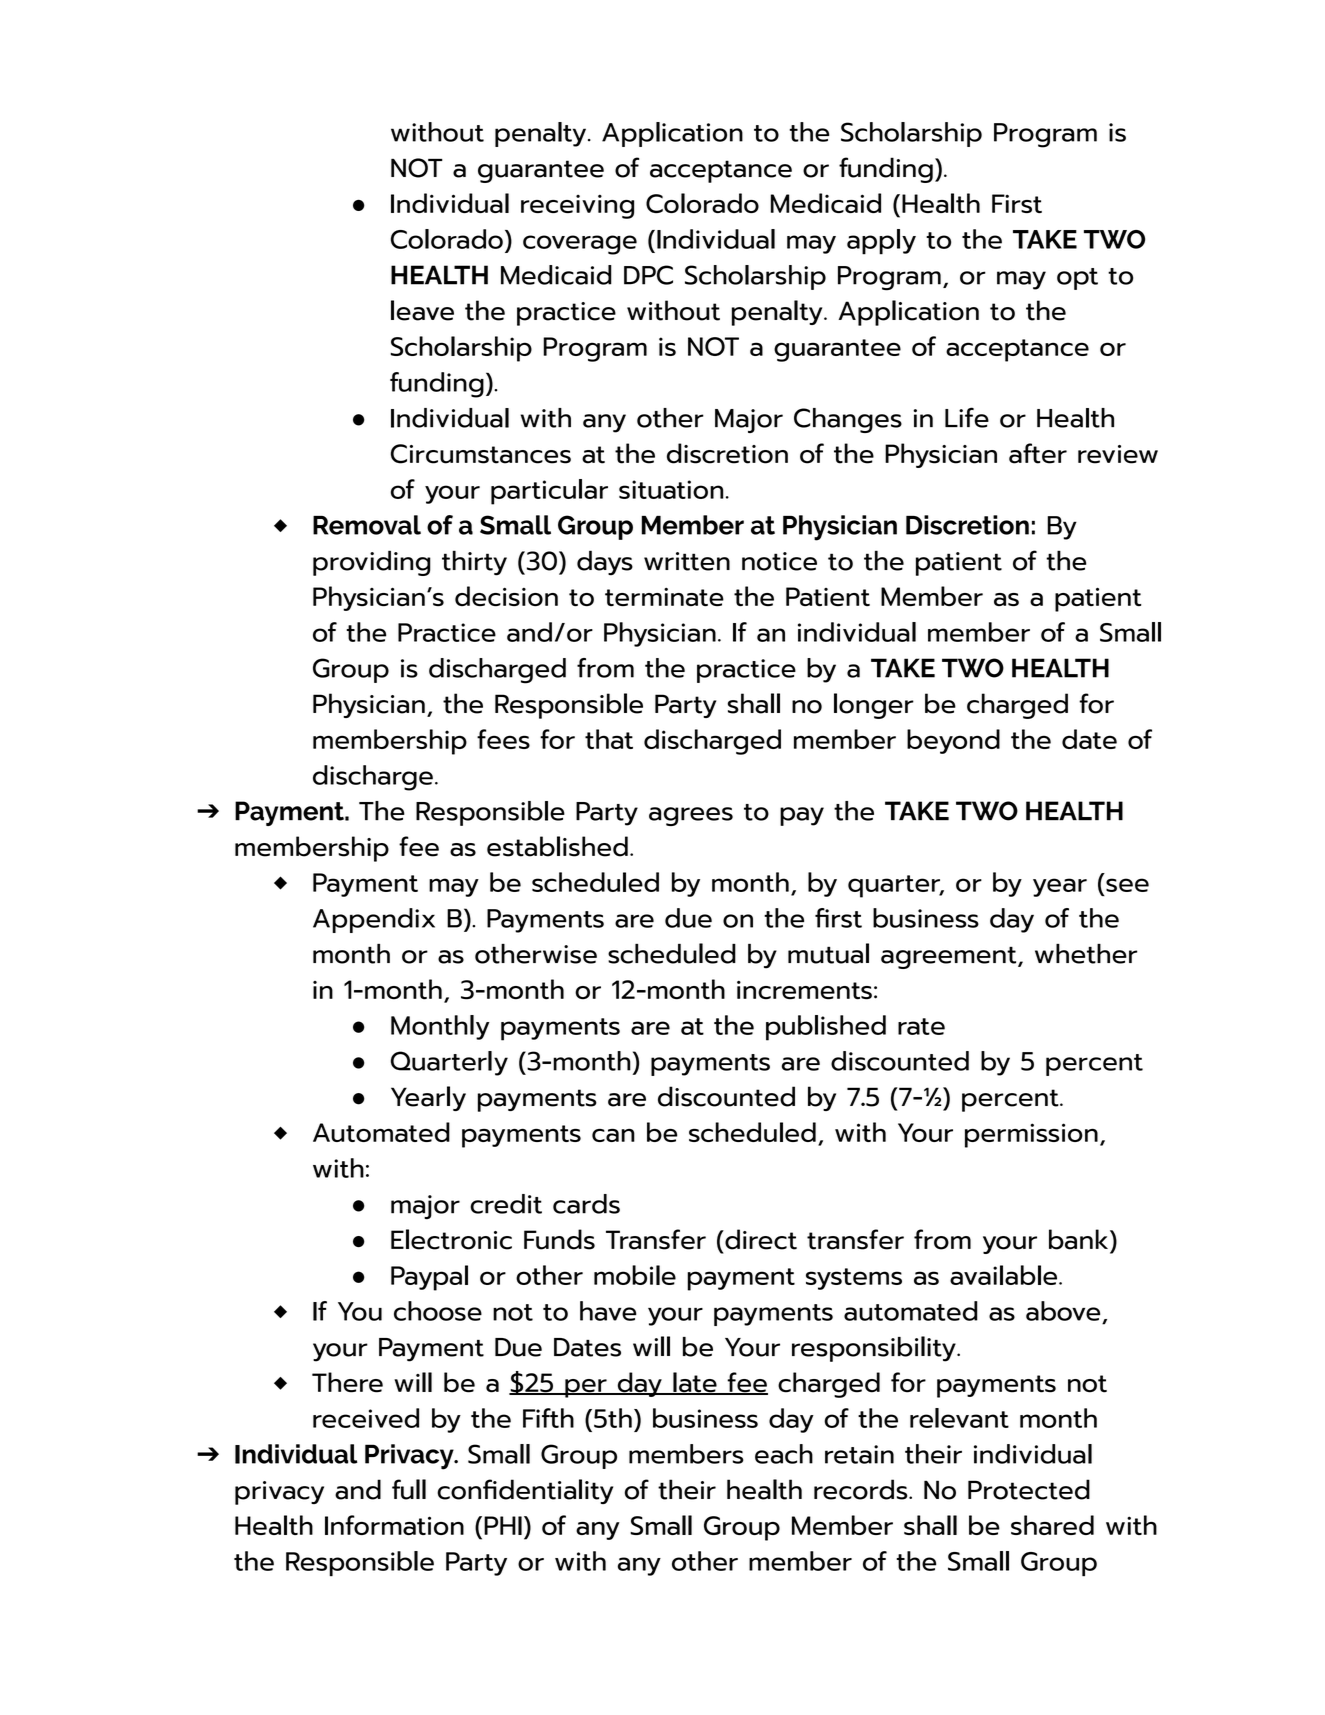 This image has width=1325, height=1715. What do you see at coordinates (1029, 1489) in the image?
I see `Protected` at bounding box center [1029, 1489].
